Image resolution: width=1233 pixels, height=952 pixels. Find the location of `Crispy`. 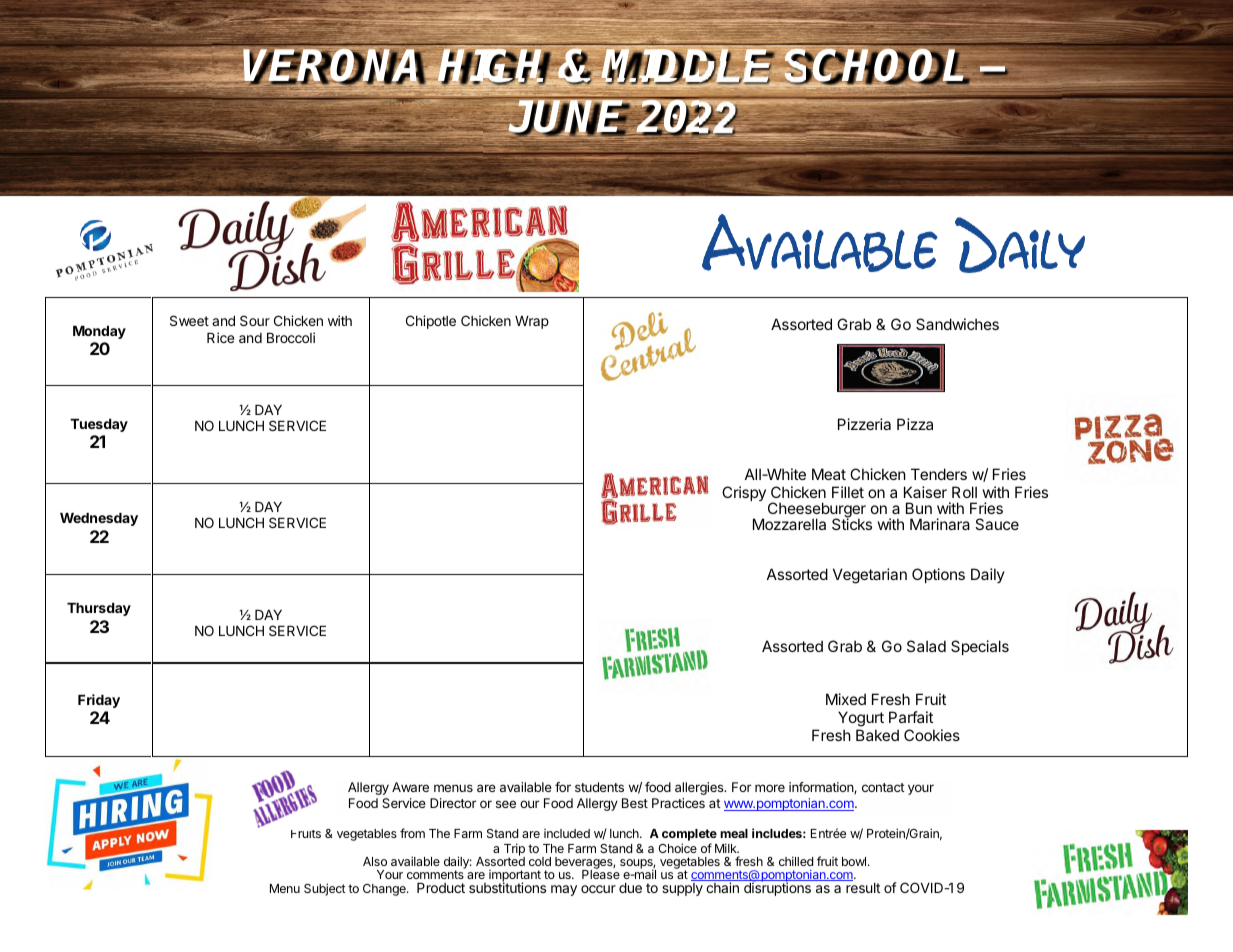

Crispy is located at coordinates (744, 493).
